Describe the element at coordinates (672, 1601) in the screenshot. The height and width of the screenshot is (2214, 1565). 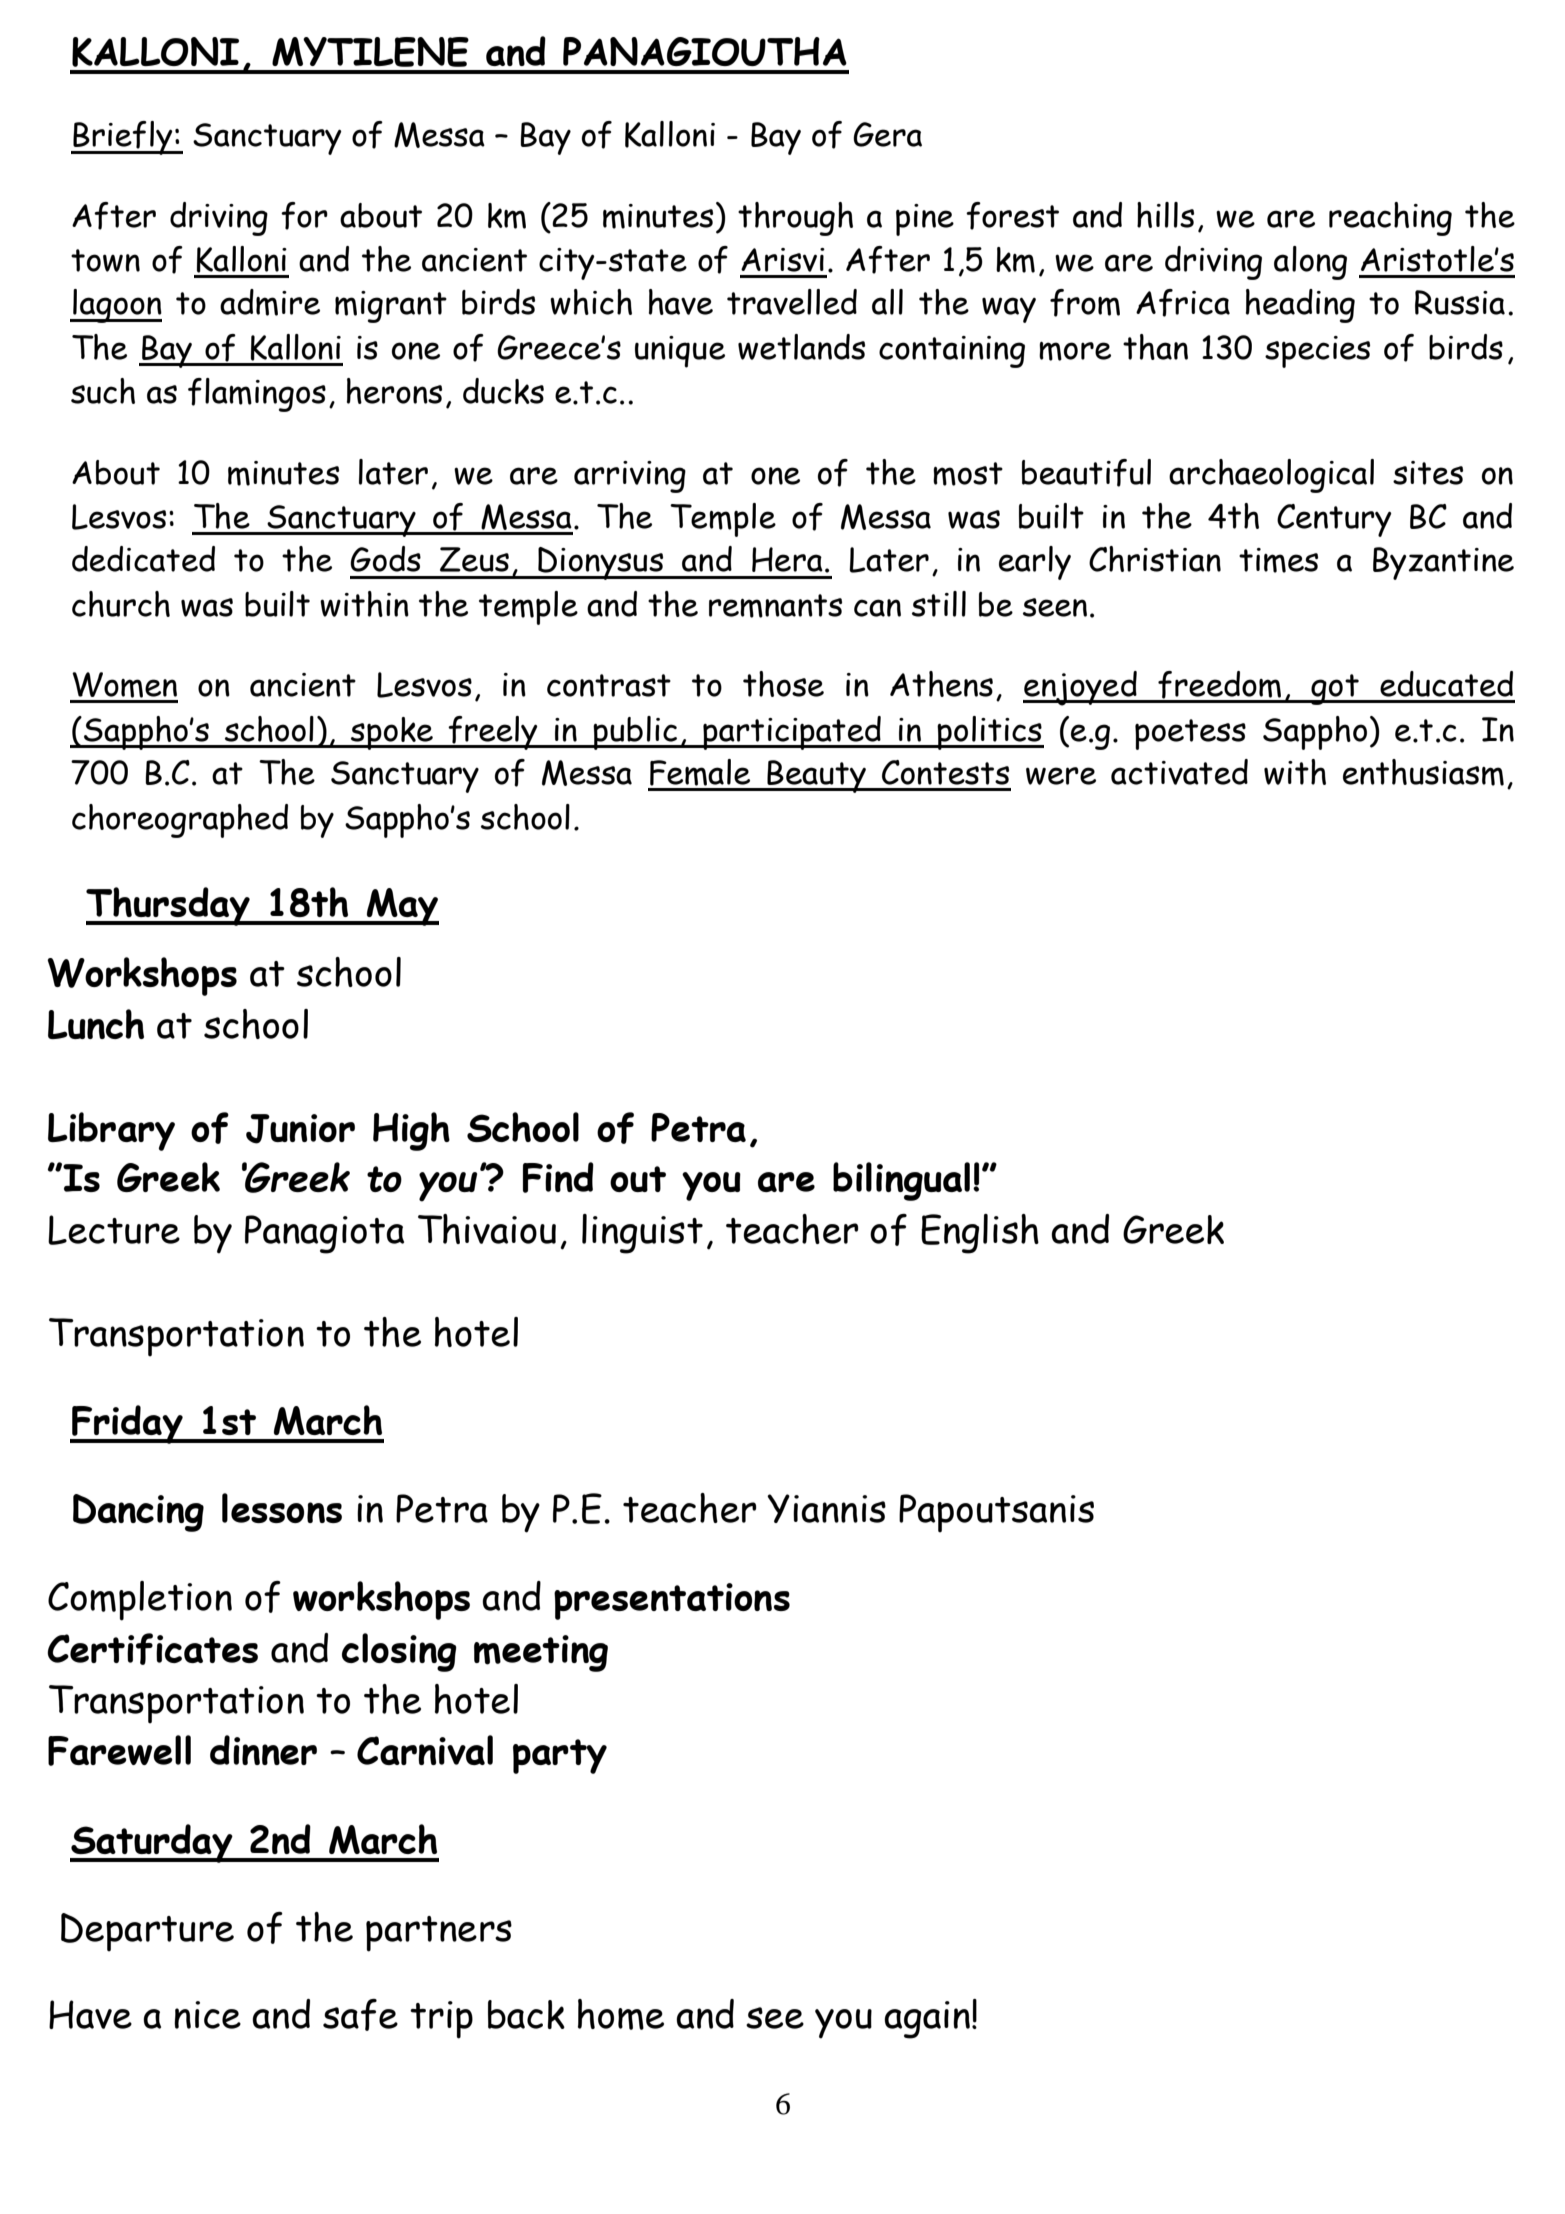
I see `presentations` at that location.
